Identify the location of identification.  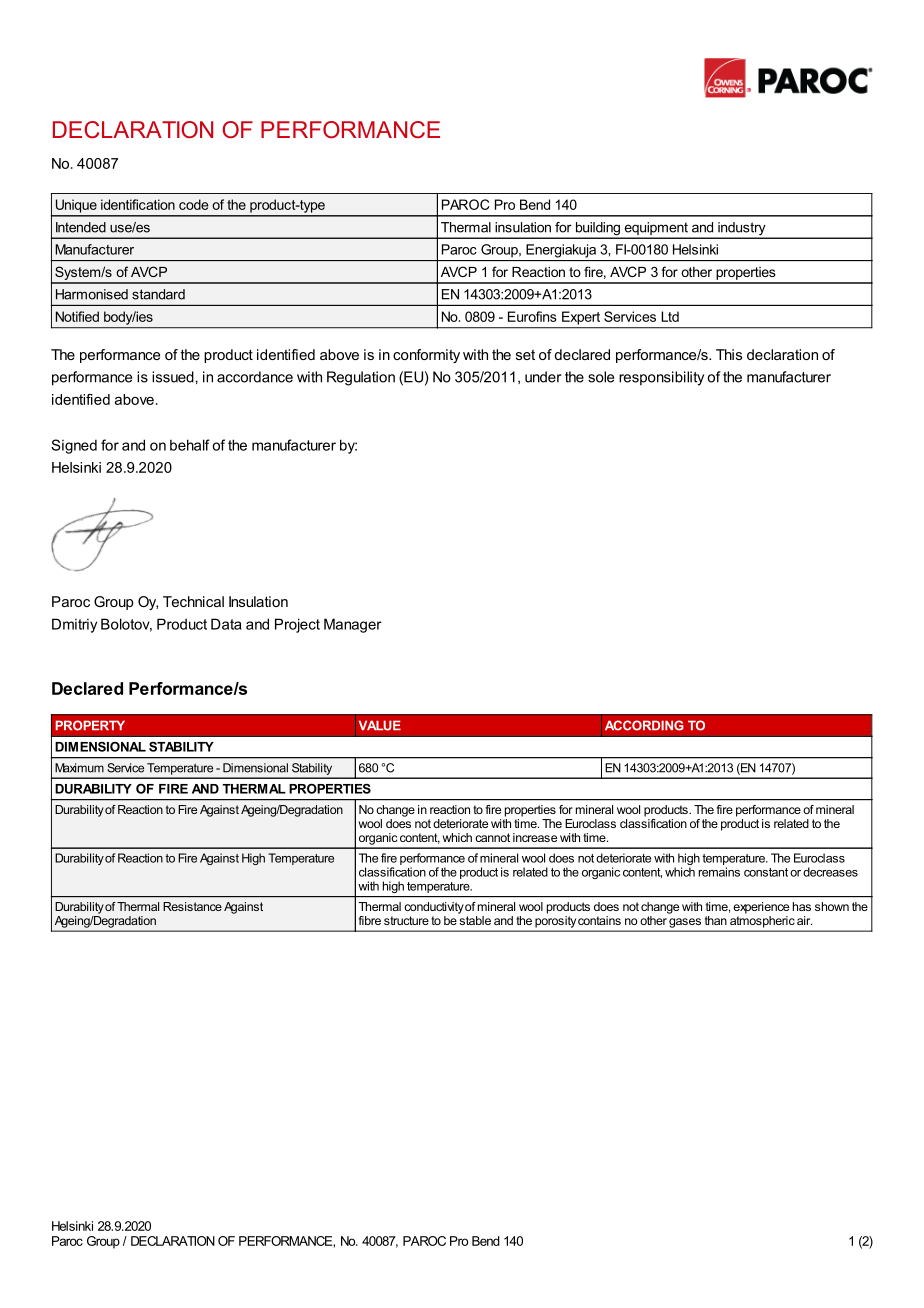
(138, 204).
